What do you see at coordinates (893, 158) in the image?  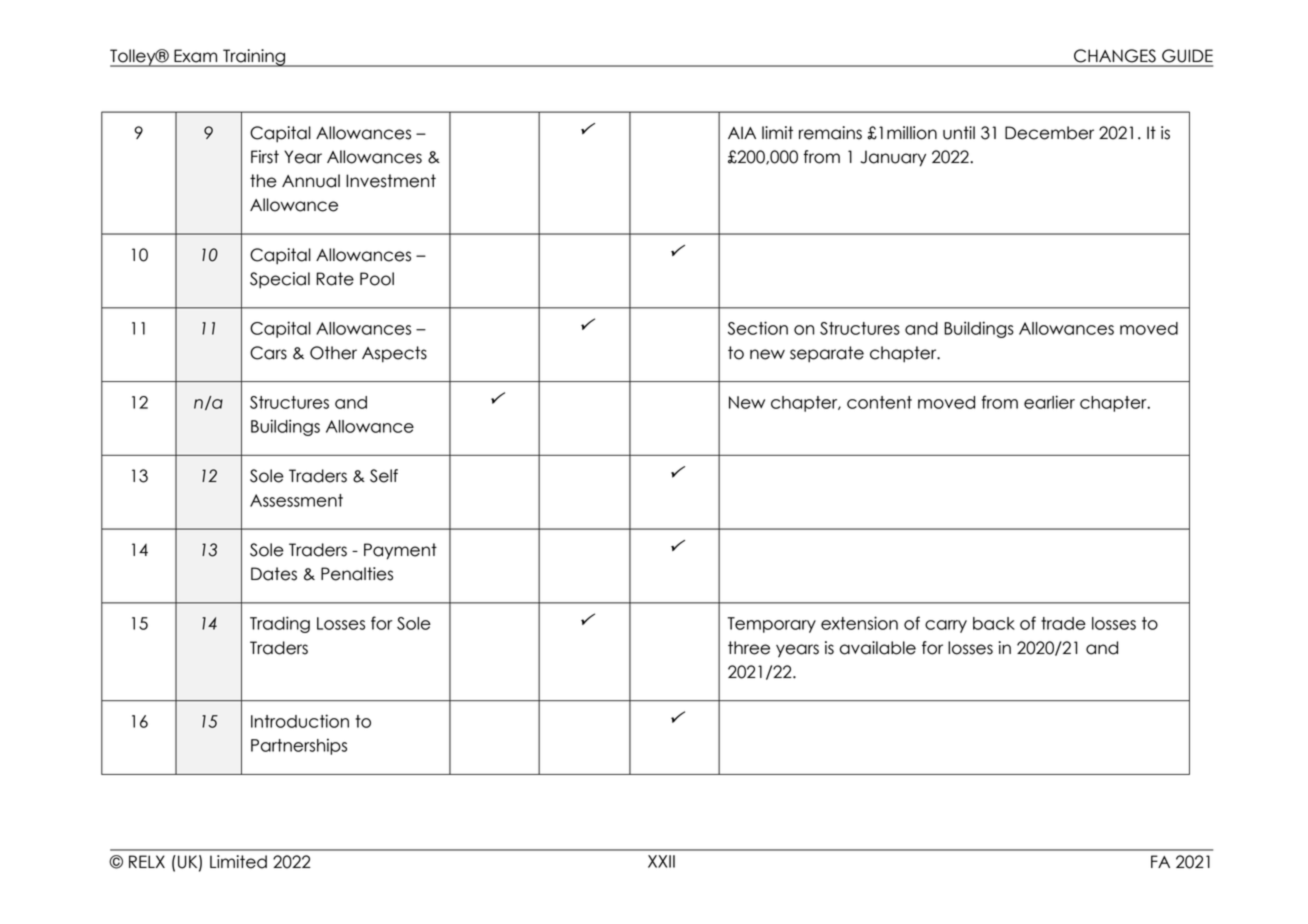 I see `January` at bounding box center [893, 158].
